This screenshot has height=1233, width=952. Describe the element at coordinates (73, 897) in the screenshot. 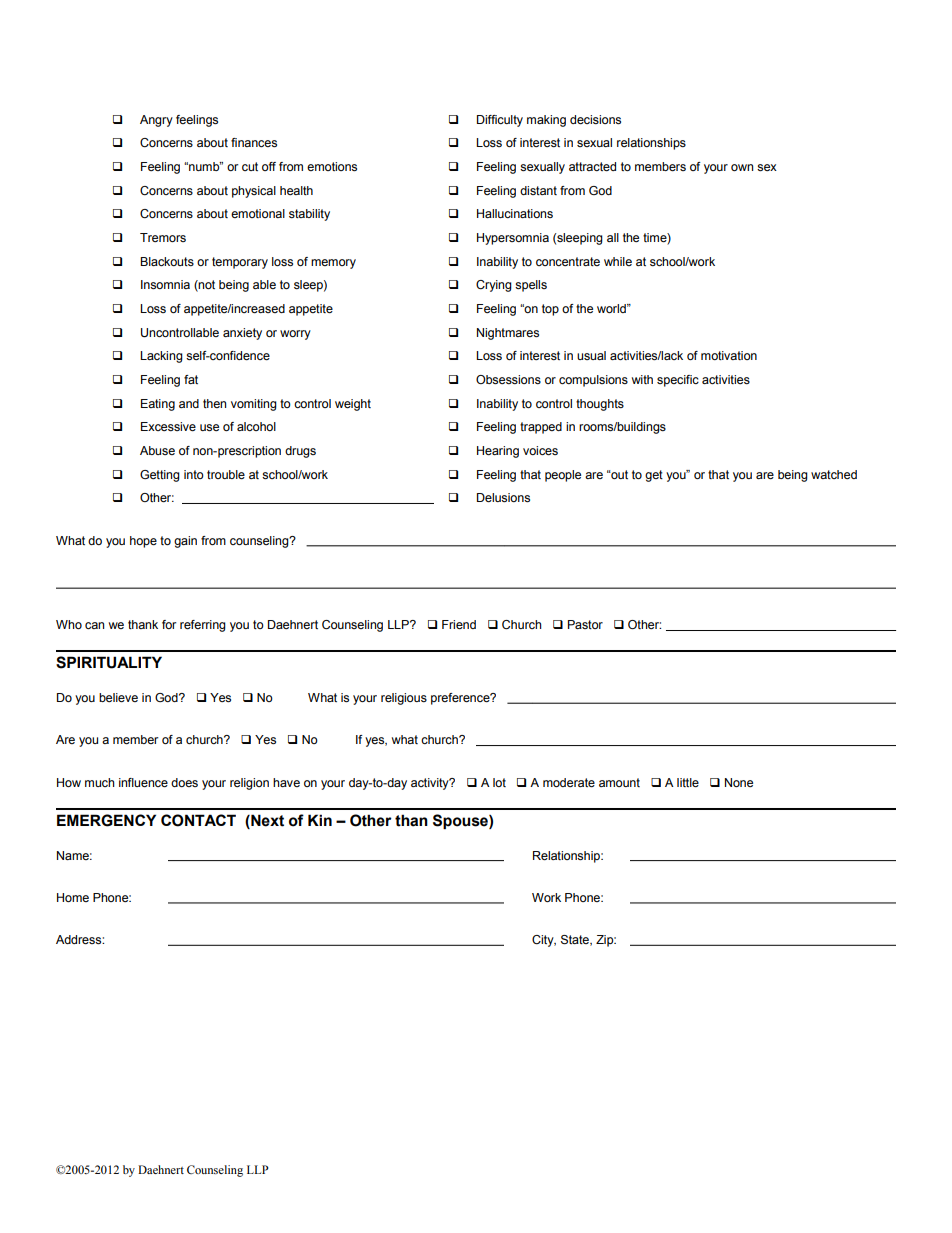

I see `Home` at that location.
